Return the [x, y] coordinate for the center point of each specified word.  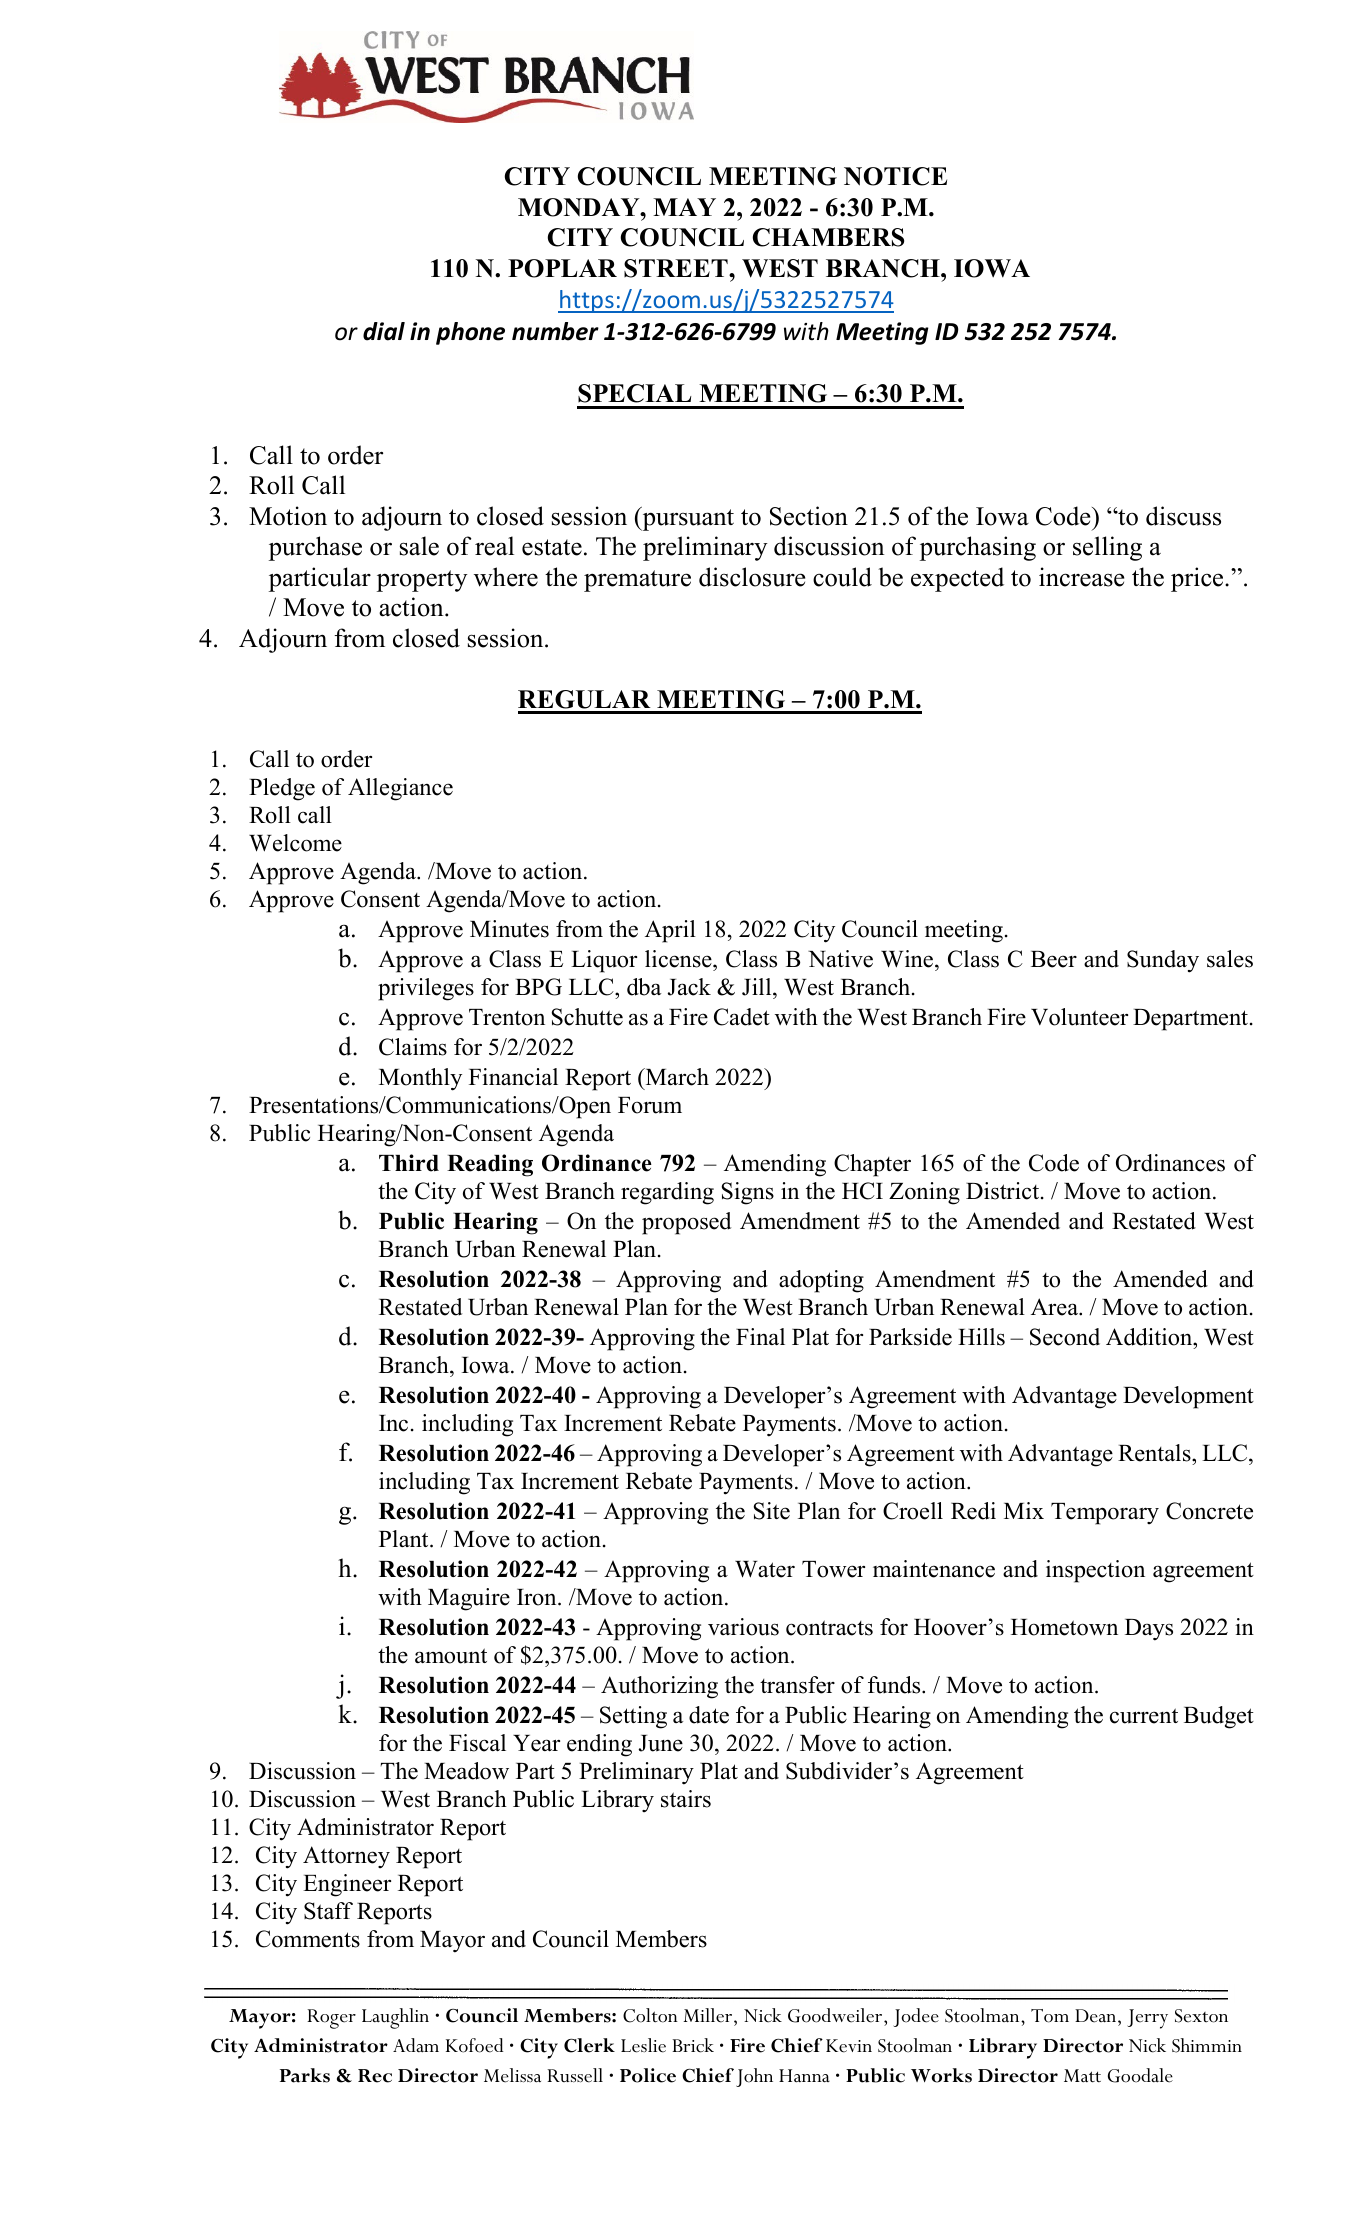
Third [409, 1163]
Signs [748, 1193]
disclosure [752, 577]
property [422, 581]
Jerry [1147, 2019]
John [754, 2077]
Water [765, 1569]
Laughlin [395, 2018]
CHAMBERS [828, 237]
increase [1081, 577]
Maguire [469, 1599]
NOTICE [895, 176]
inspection [1095, 1571]
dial [384, 331]
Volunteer [1079, 1017]
